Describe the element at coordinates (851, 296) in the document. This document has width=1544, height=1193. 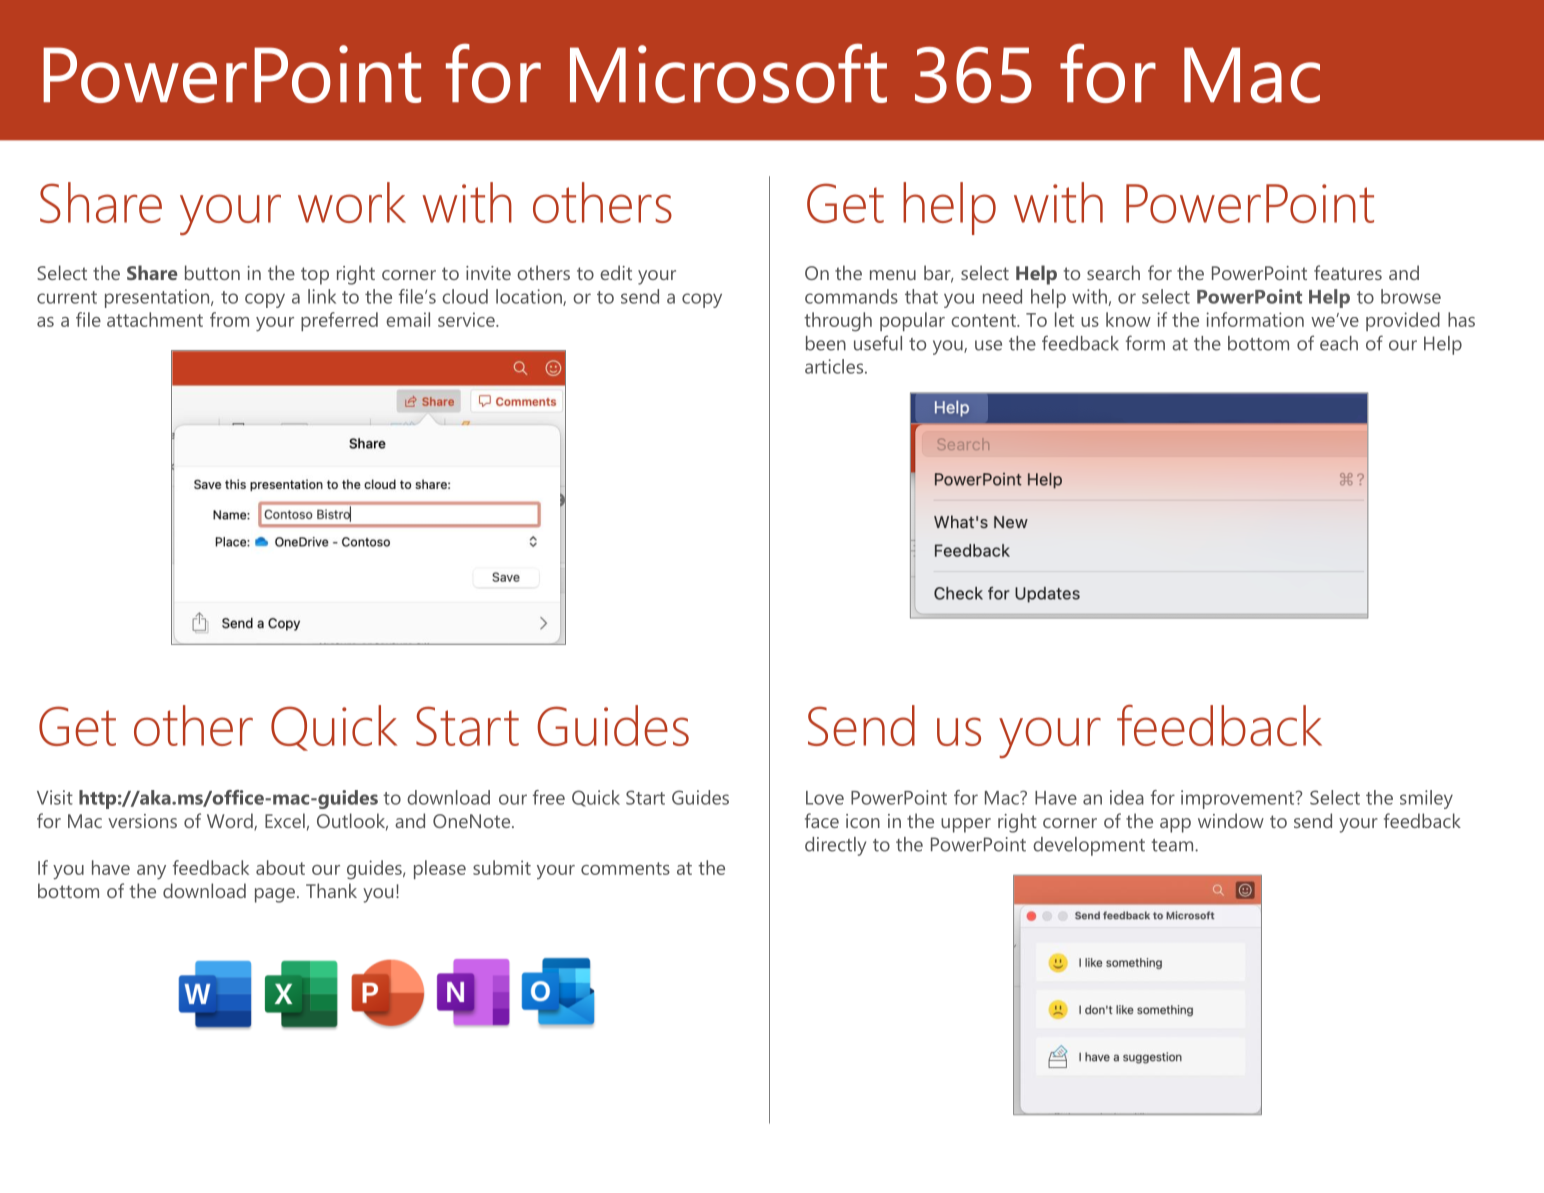
I see `commands` at that location.
